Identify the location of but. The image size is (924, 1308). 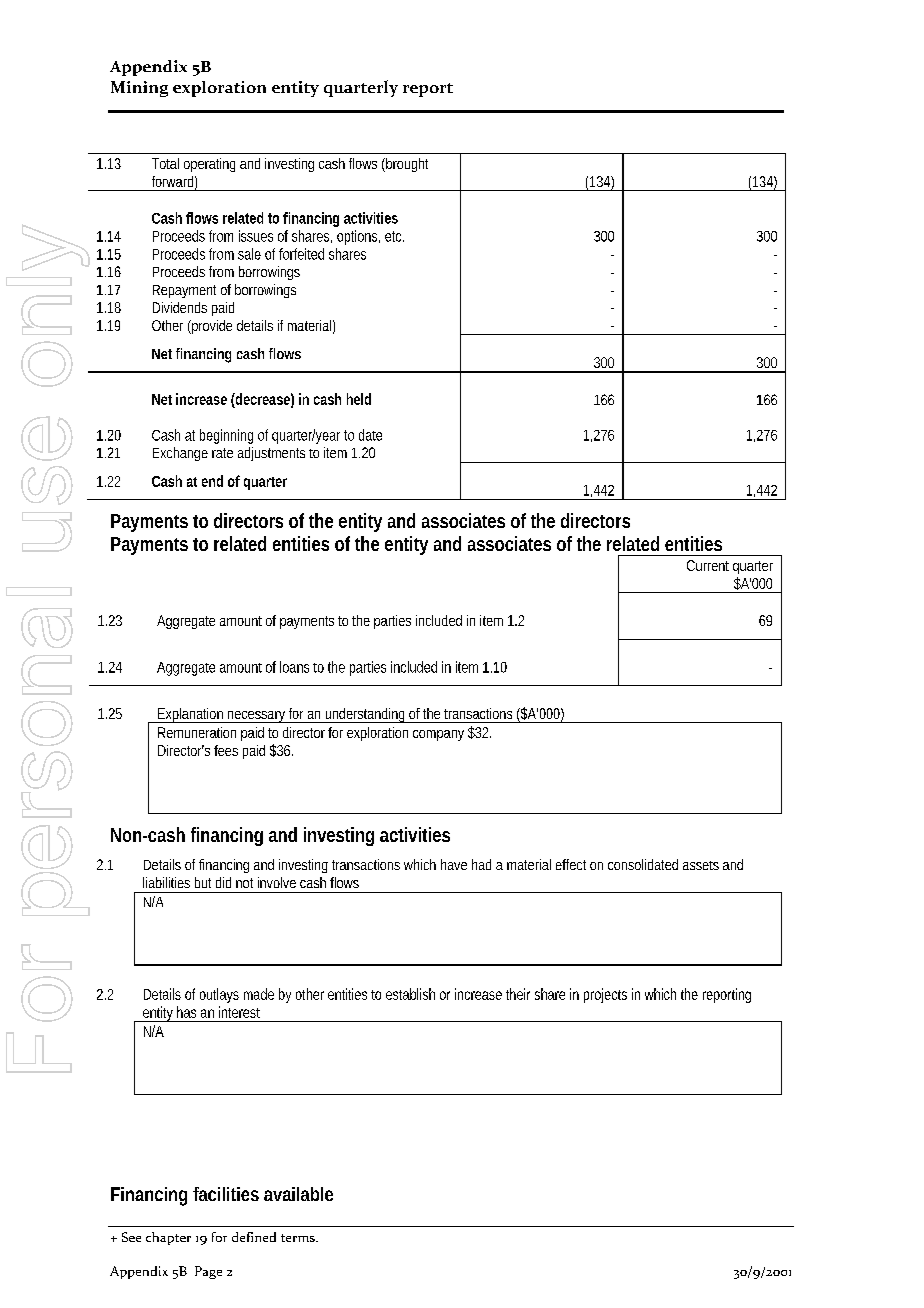
(203, 882).
